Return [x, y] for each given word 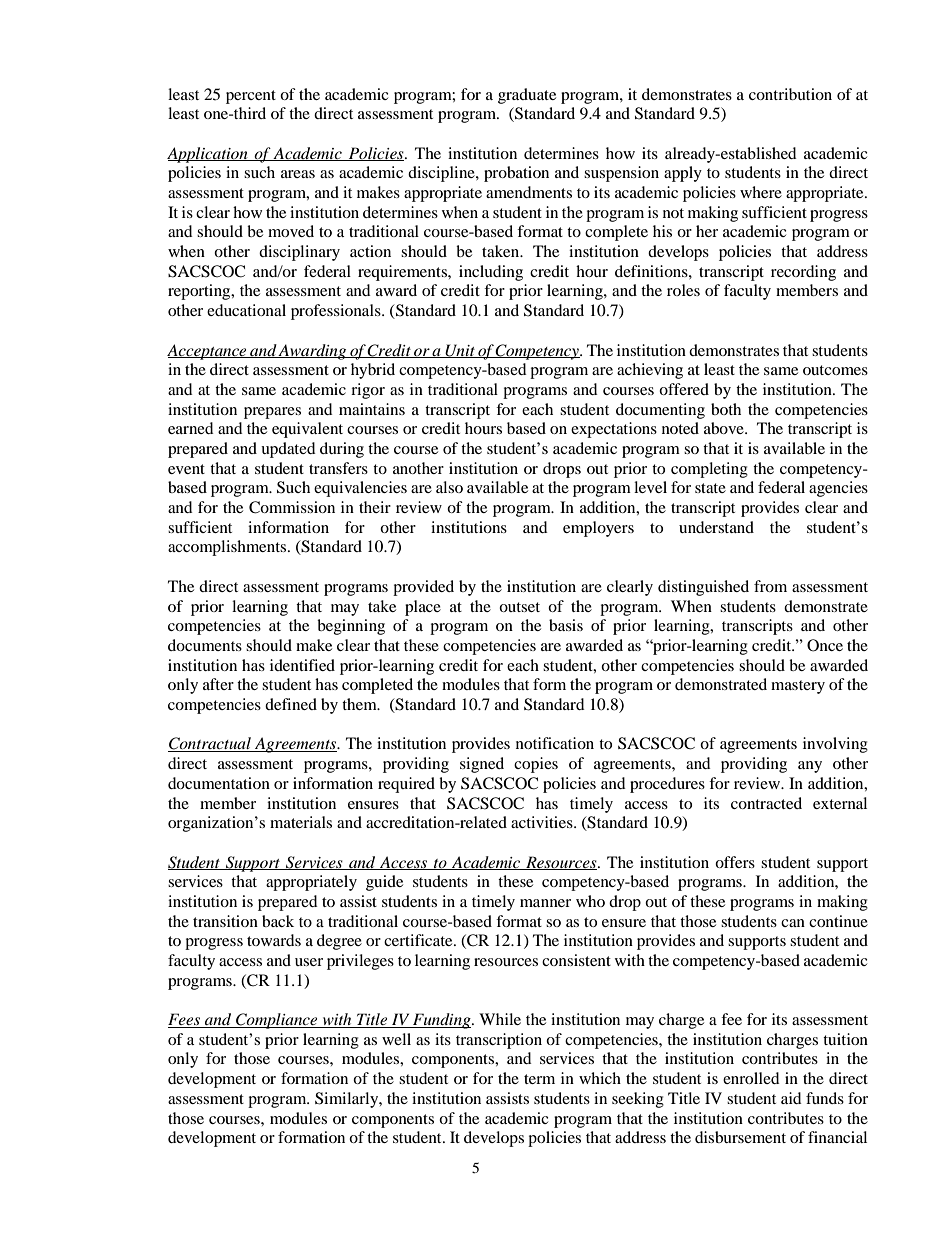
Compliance [277, 1021]
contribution [790, 94]
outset [519, 607]
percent [251, 97]
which [600, 1078]
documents [205, 645]
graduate [527, 96]
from [770, 586]
